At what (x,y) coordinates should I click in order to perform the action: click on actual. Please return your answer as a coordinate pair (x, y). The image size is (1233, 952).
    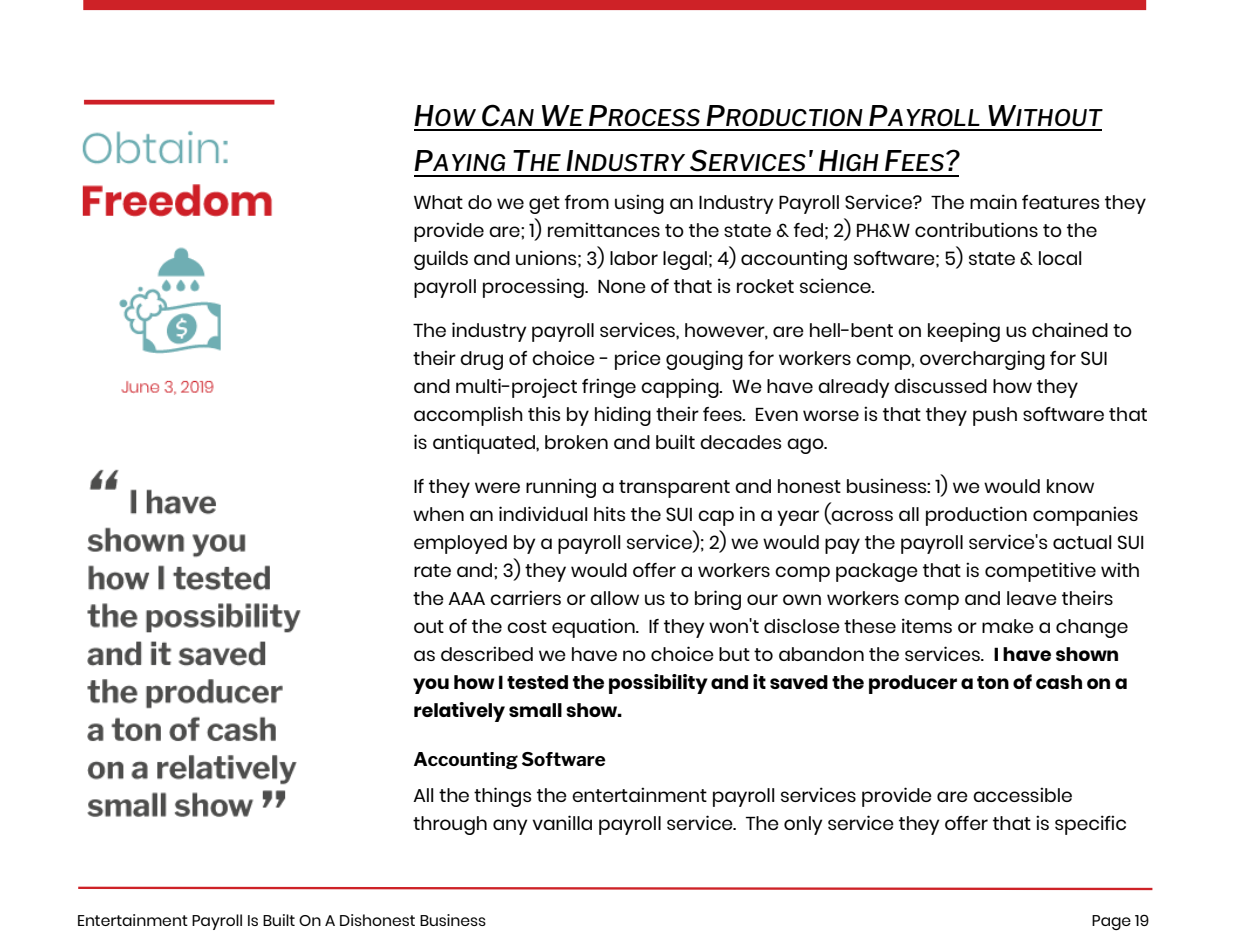
    Looking at the image, I should click on (1082, 542).
